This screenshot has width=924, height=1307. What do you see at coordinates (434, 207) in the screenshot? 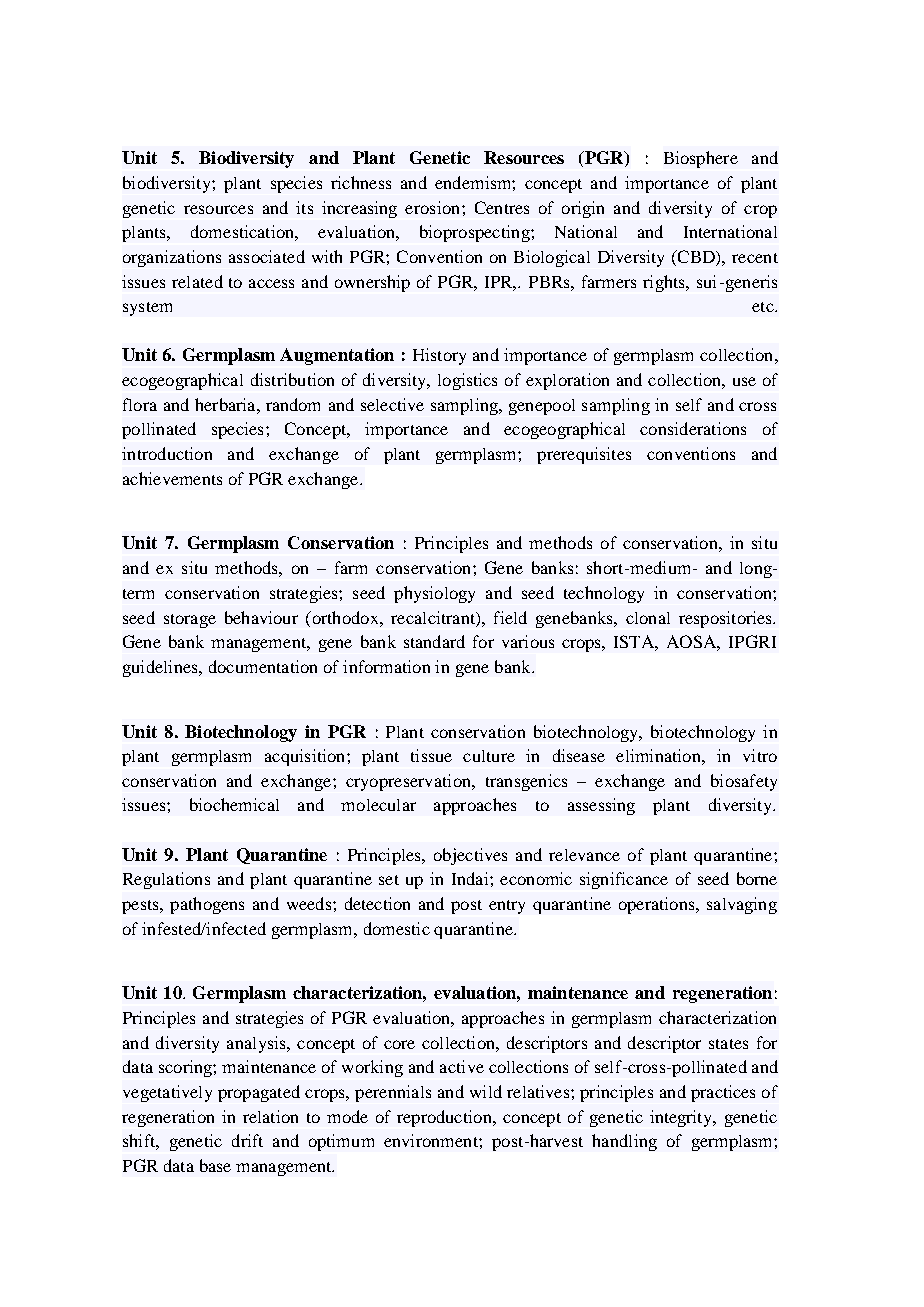
I see `erosion` at bounding box center [434, 207].
